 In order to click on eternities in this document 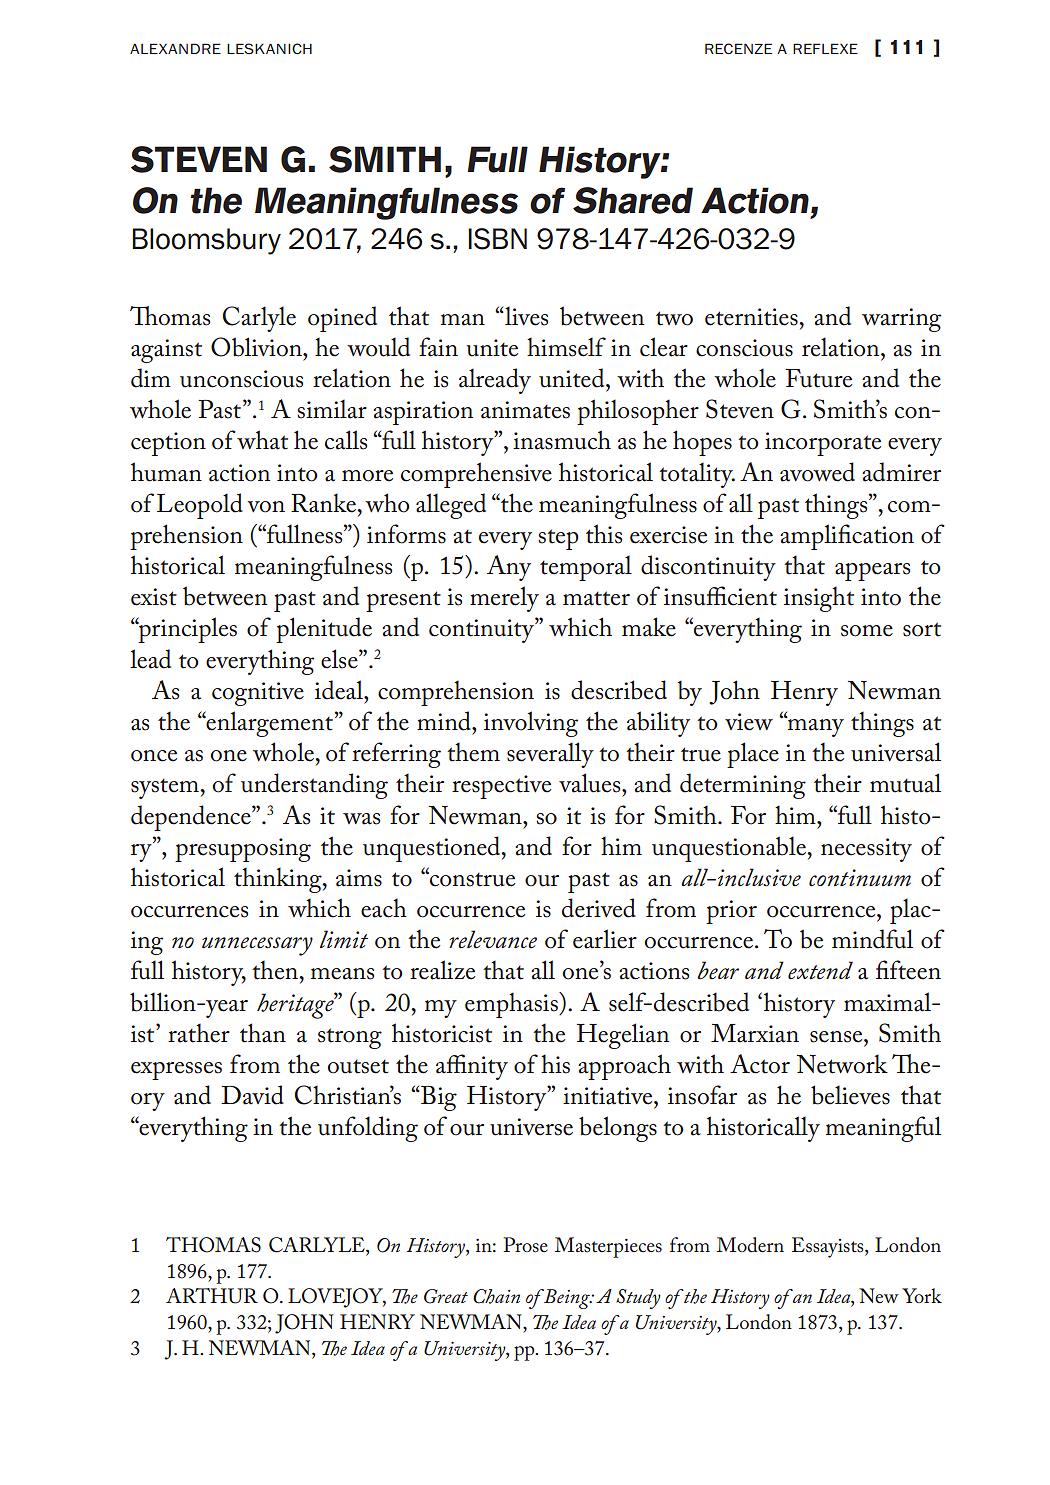, I will do `click(751, 317)`.
